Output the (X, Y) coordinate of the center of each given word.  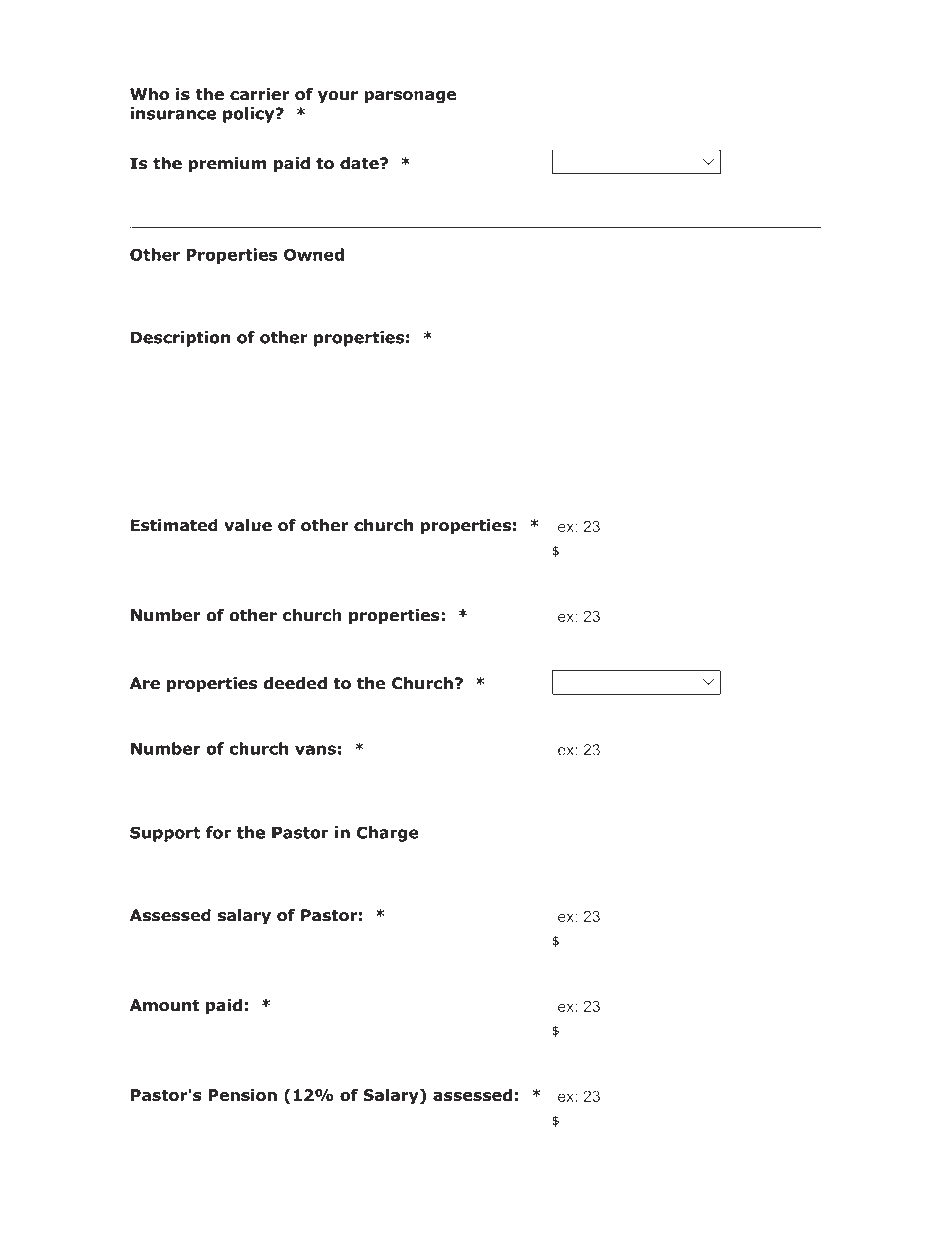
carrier (259, 94)
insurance (173, 113)
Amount (164, 1005)
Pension (242, 1095)
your (338, 97)
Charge (388, 834)
